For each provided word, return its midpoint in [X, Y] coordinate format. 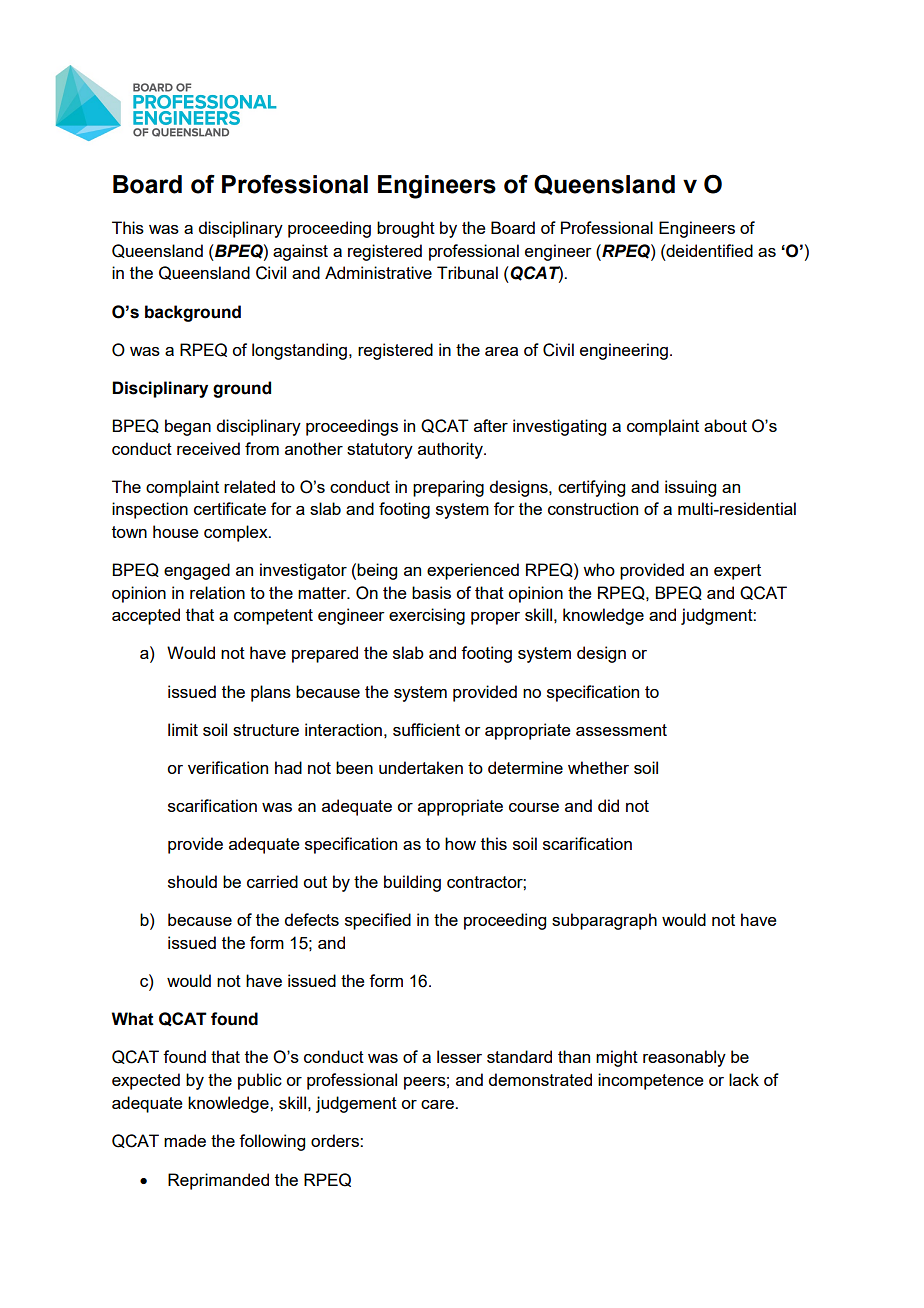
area [501, 351]
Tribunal [467, 272]
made [185, 1140]
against [300, 252]
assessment [621, 730]
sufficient [426, 729]
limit [183, 729]
